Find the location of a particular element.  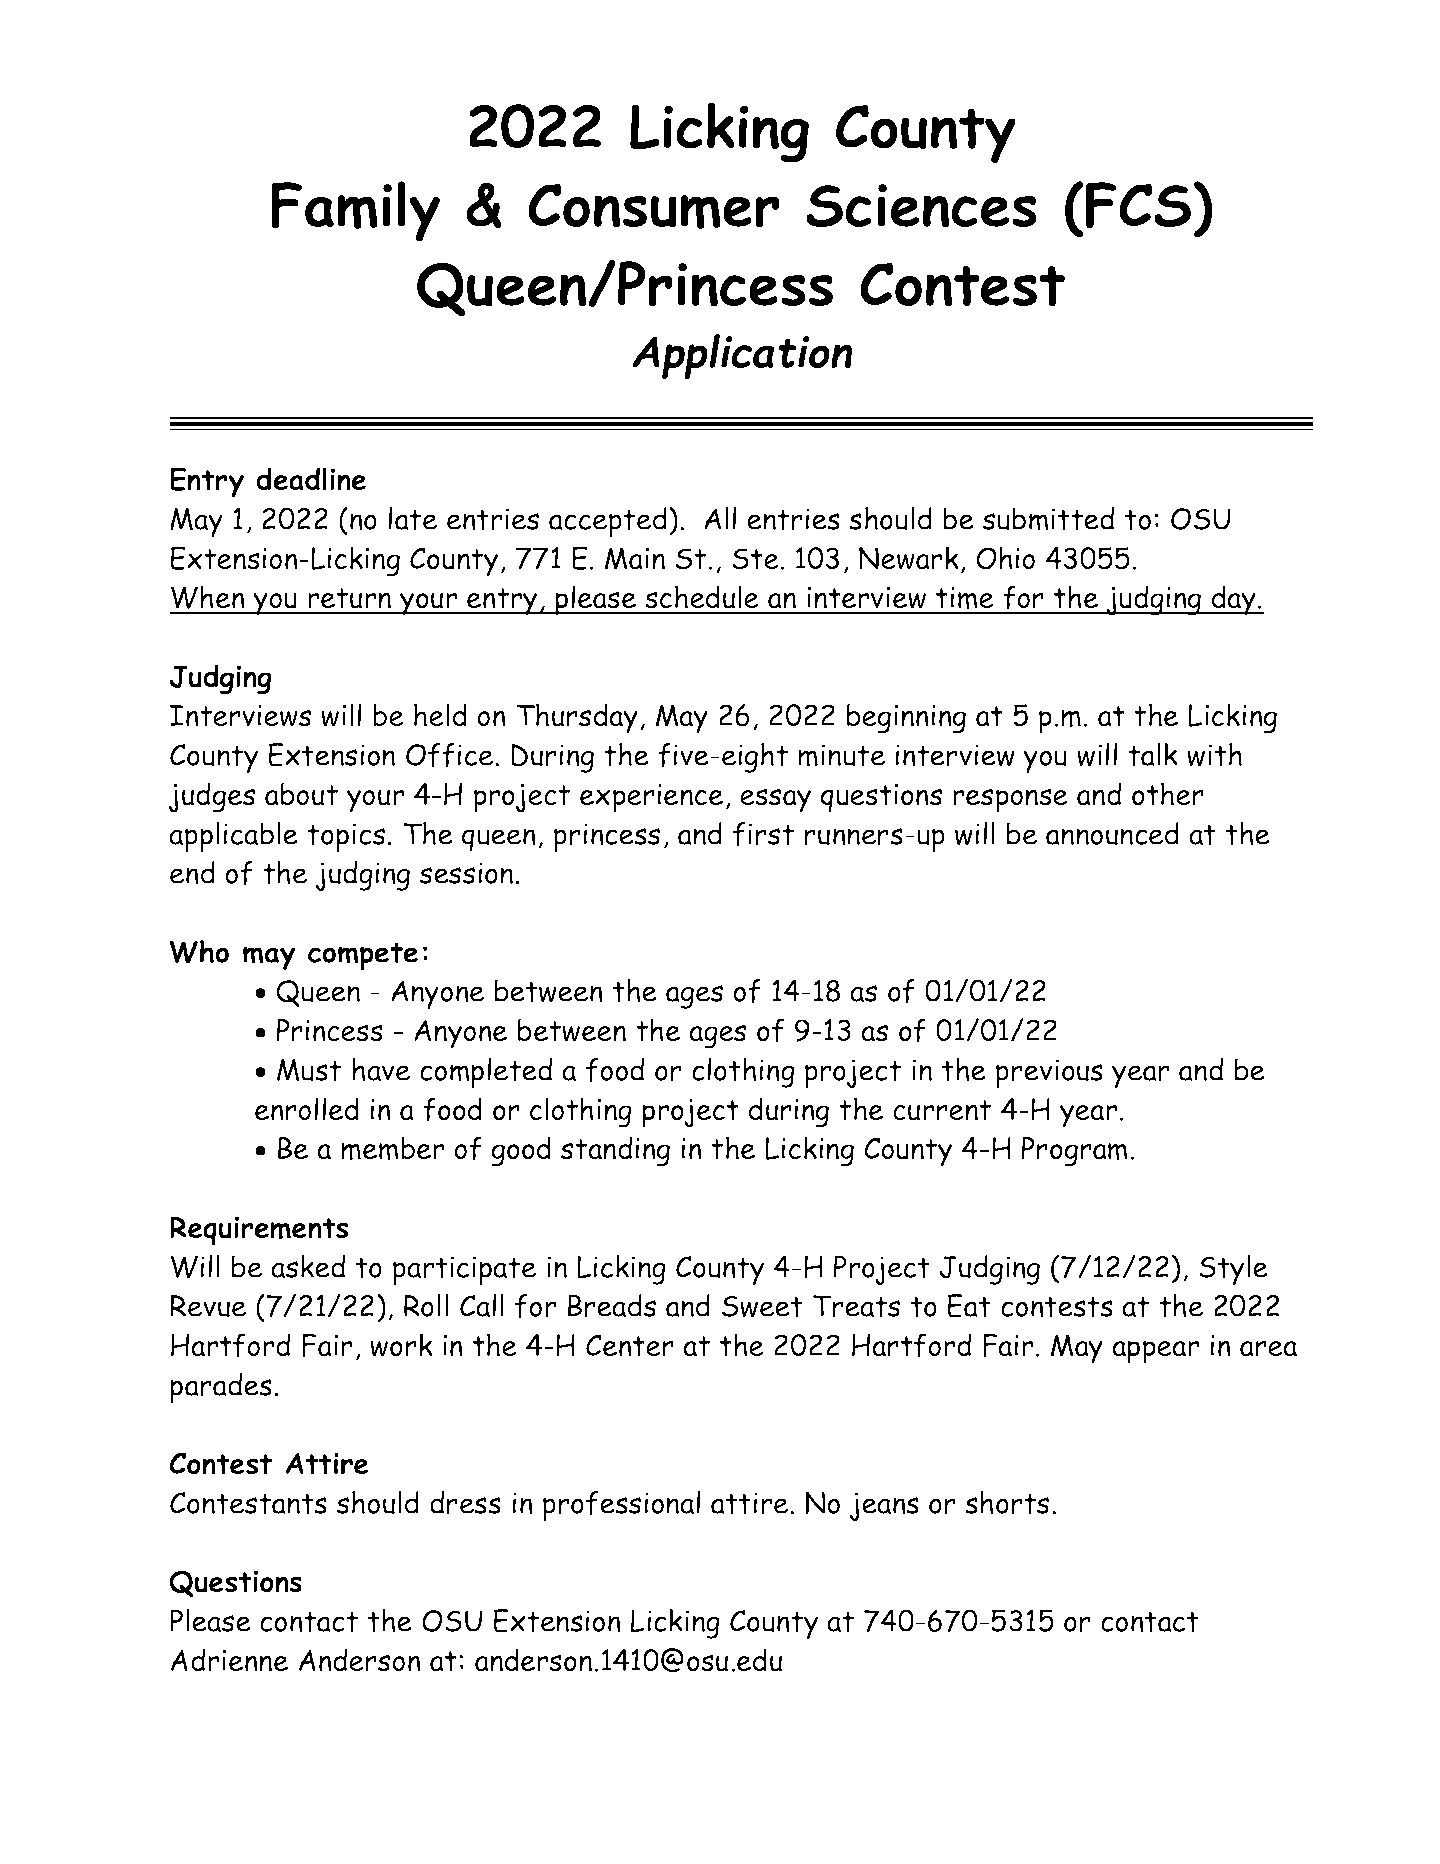

about is located at coordinates (301, 794).
